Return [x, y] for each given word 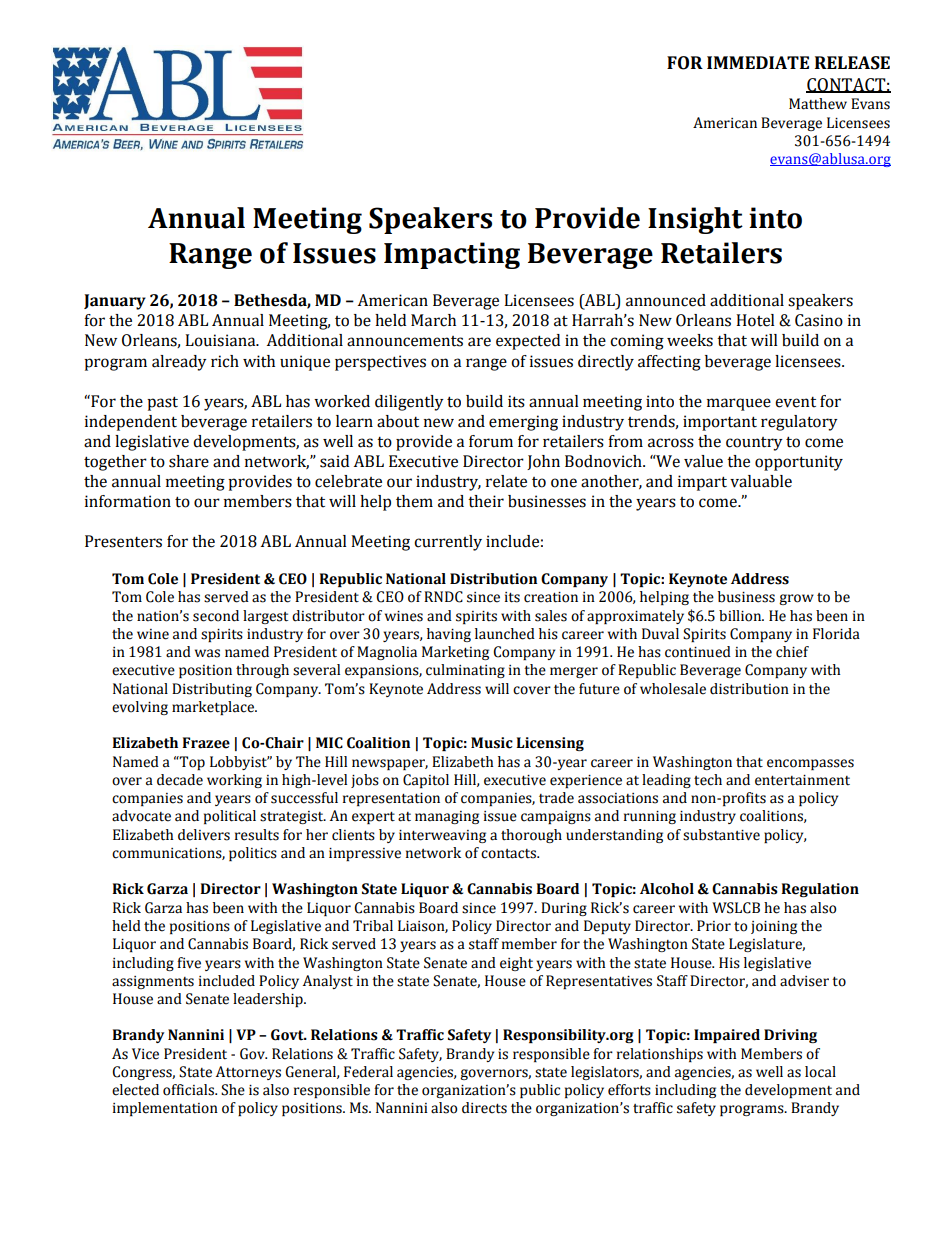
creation [551, 597]
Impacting [452, 255]
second [216, 616]
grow [796, 599]
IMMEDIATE [758, 62]
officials [189, 1090]
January [115, 302]
